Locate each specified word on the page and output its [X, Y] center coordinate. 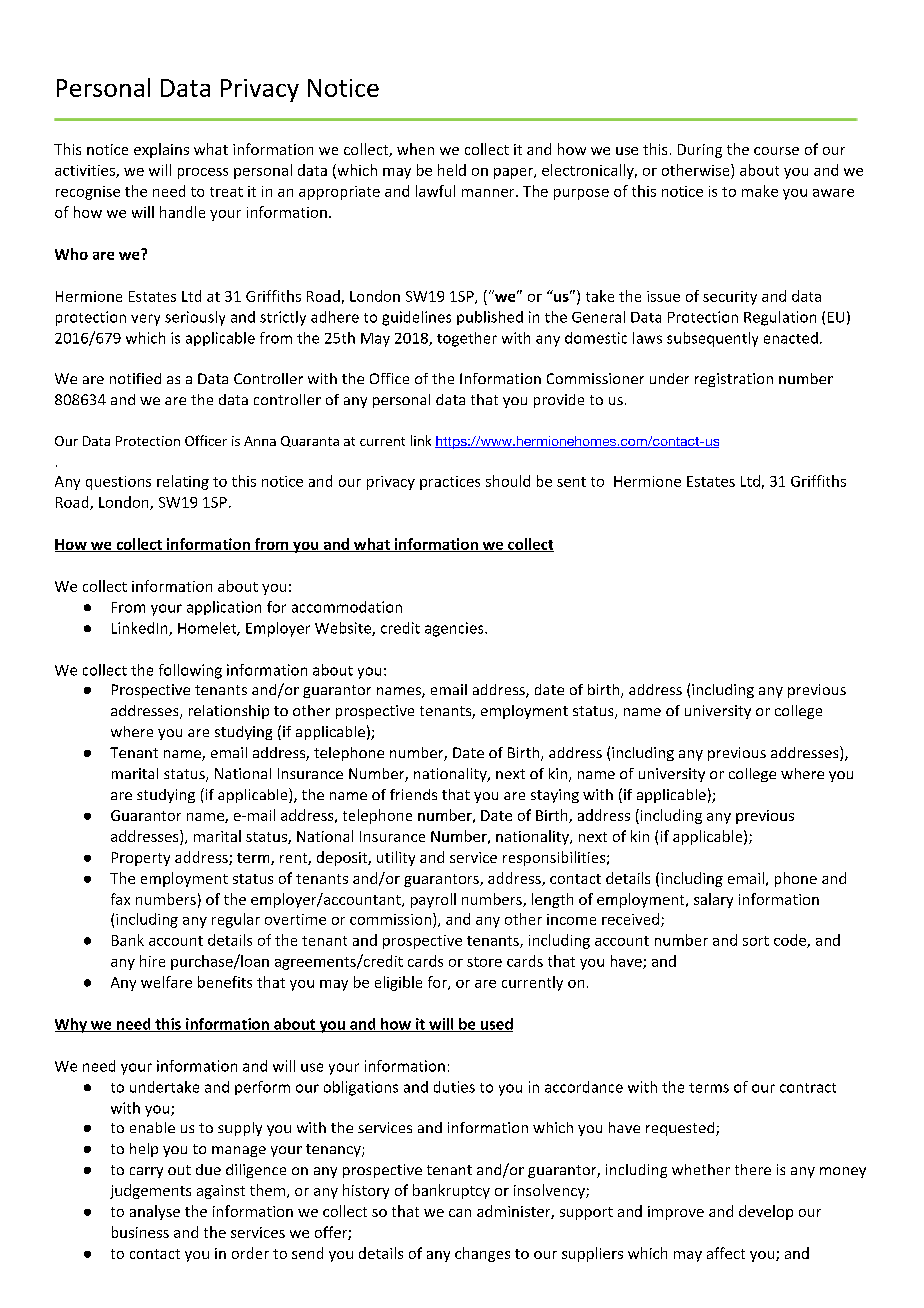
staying [555, 796]
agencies [455, 629]
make [760, 191]
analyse [155, 1212]
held [452, 170]
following [190, 671]
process [203, 173]
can [460, 1213]
